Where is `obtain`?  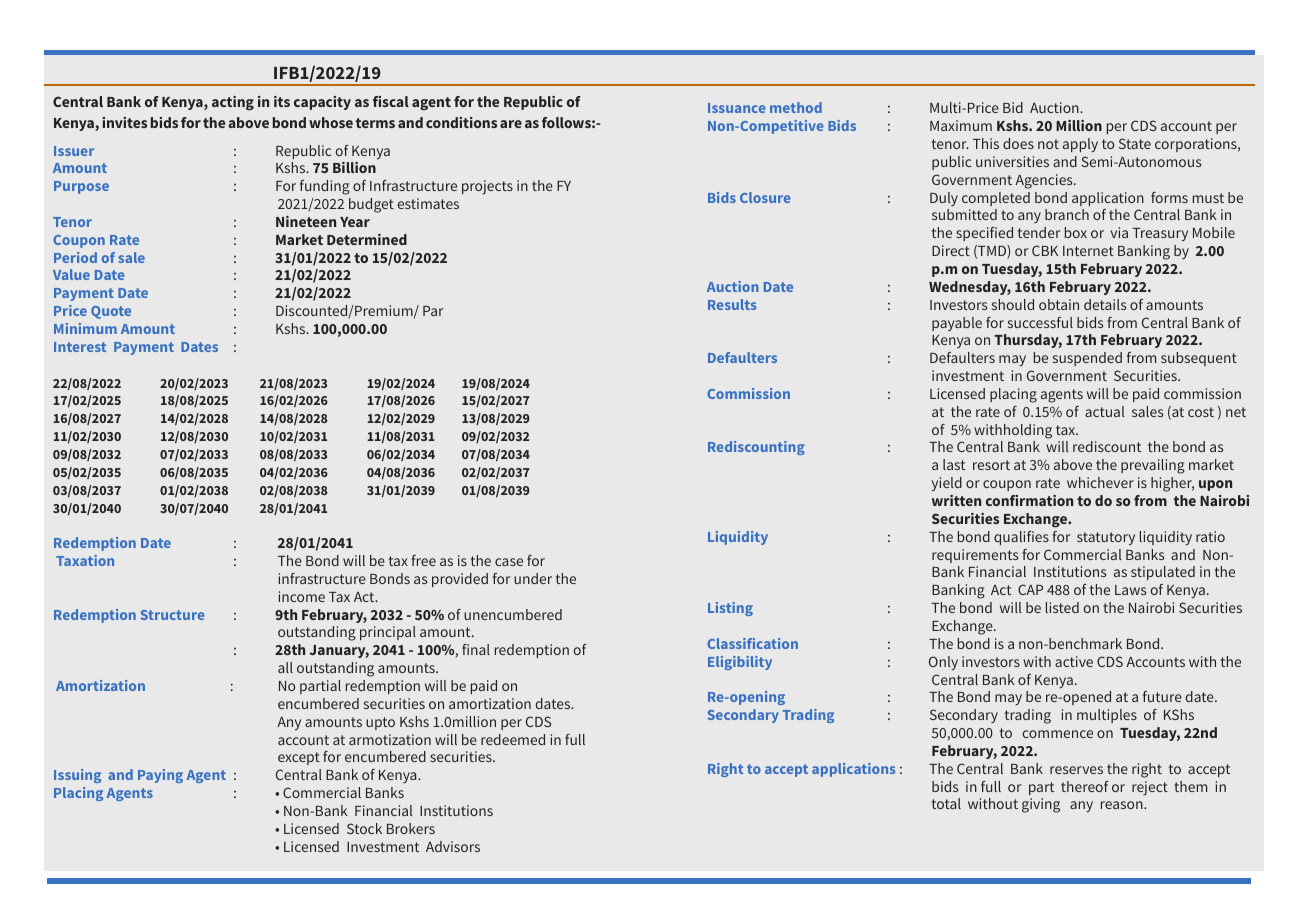
obtain is located at coordinates (1059, 304).
